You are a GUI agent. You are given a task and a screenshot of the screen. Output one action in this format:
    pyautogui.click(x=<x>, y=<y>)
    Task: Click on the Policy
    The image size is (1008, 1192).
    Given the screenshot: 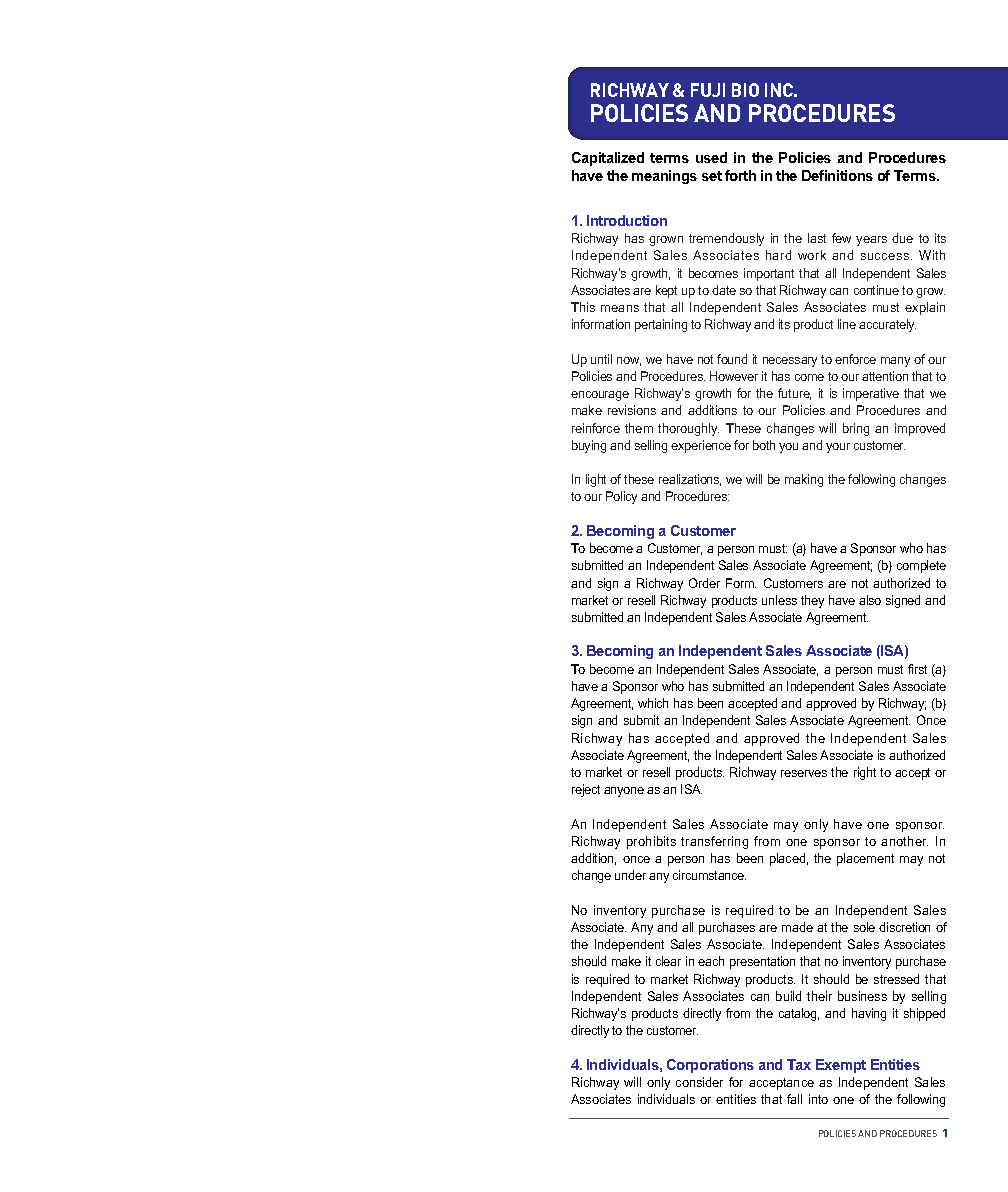 What is the action you would take?
    pyautogui.click(x=621, y=497)
